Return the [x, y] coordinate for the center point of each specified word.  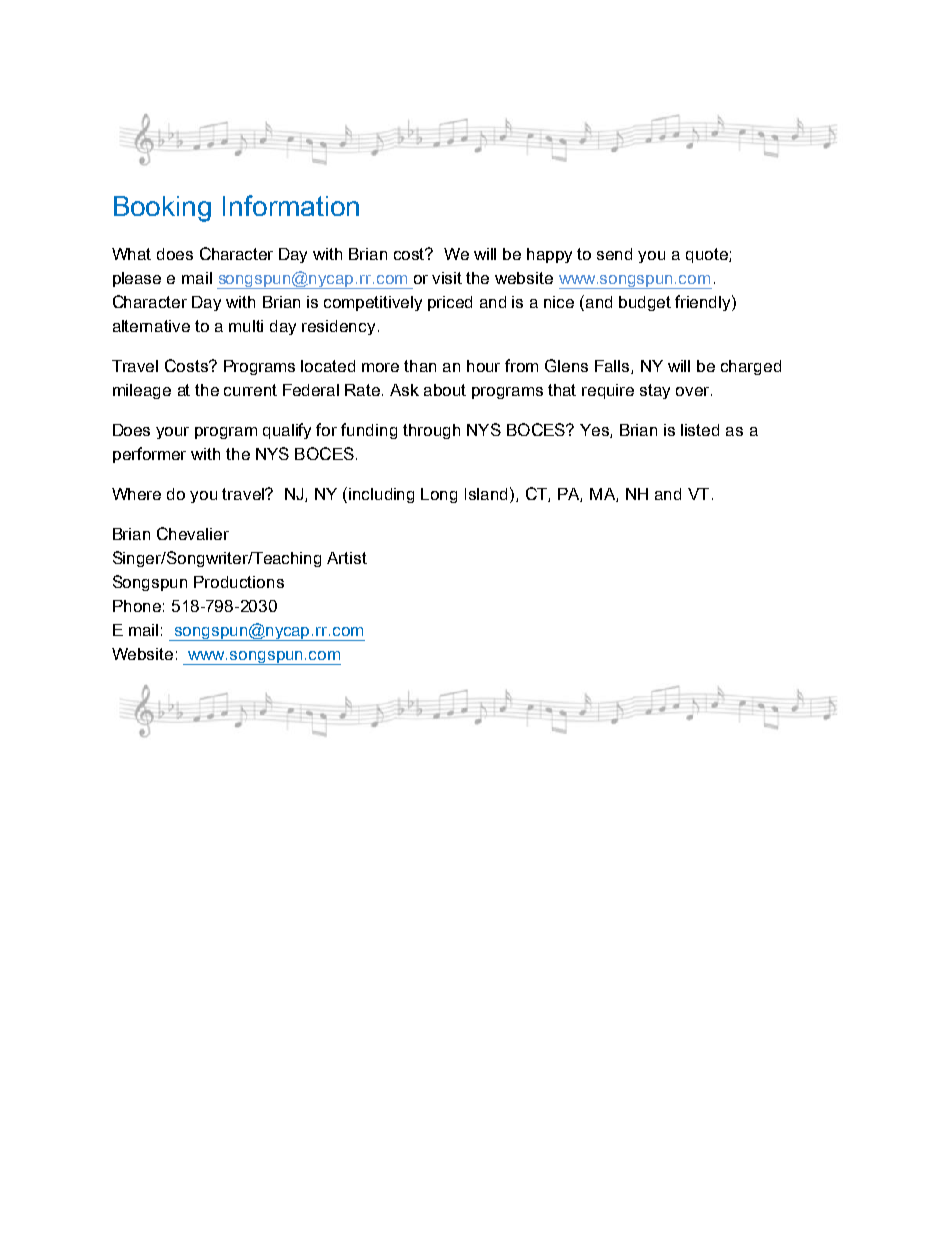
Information [291, 205]
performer [149, 455]
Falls [613, 367]
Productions [239, 582]
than [420, 366]
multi [246, 326]
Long [439, 495]
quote [708, 255]
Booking [162, 209]
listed [700, 430]
